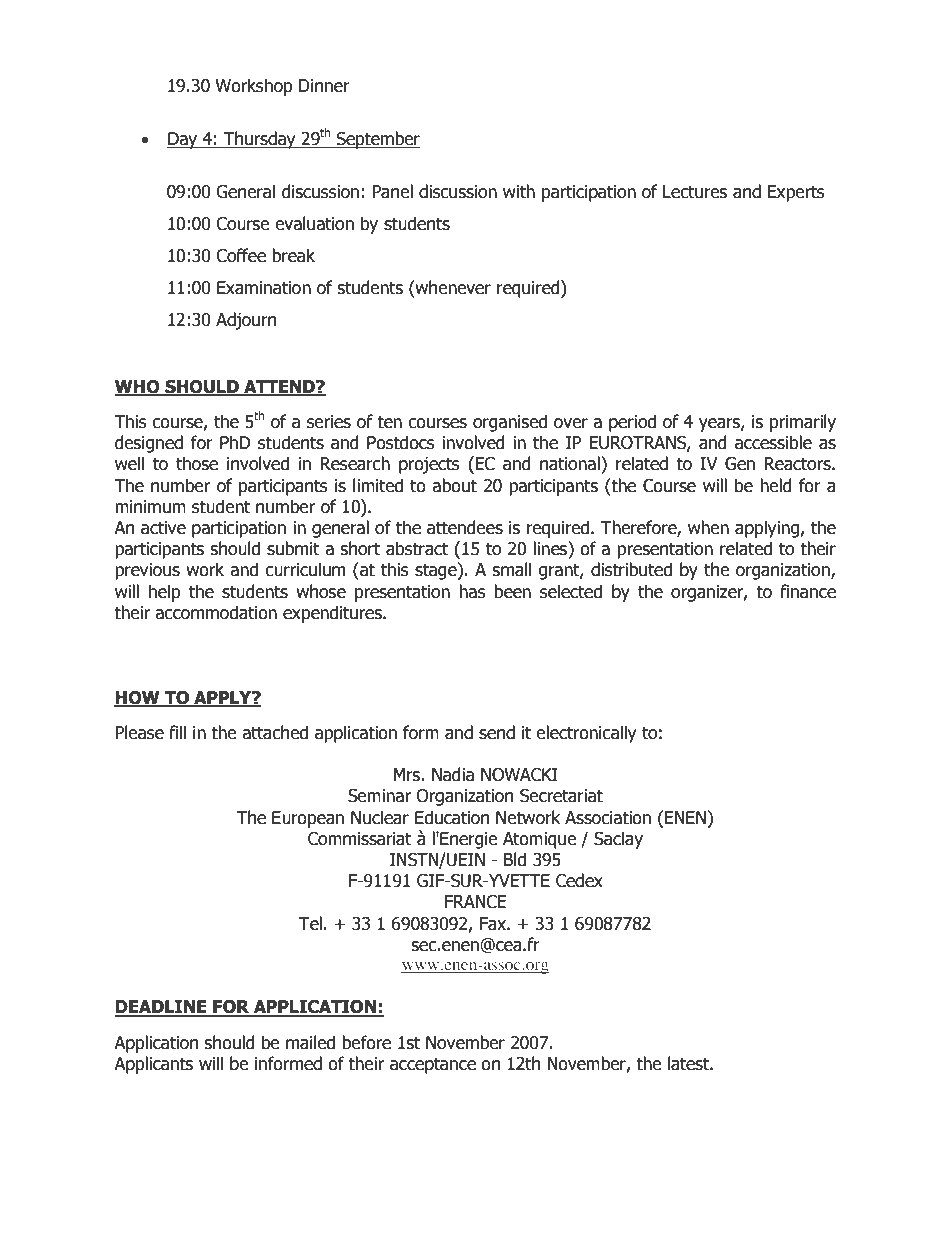 This image has width=952, height=1233. What do you see at coordinates (260, 140) in the image?
I see `Thursday` at bounding box center [260, 140].
